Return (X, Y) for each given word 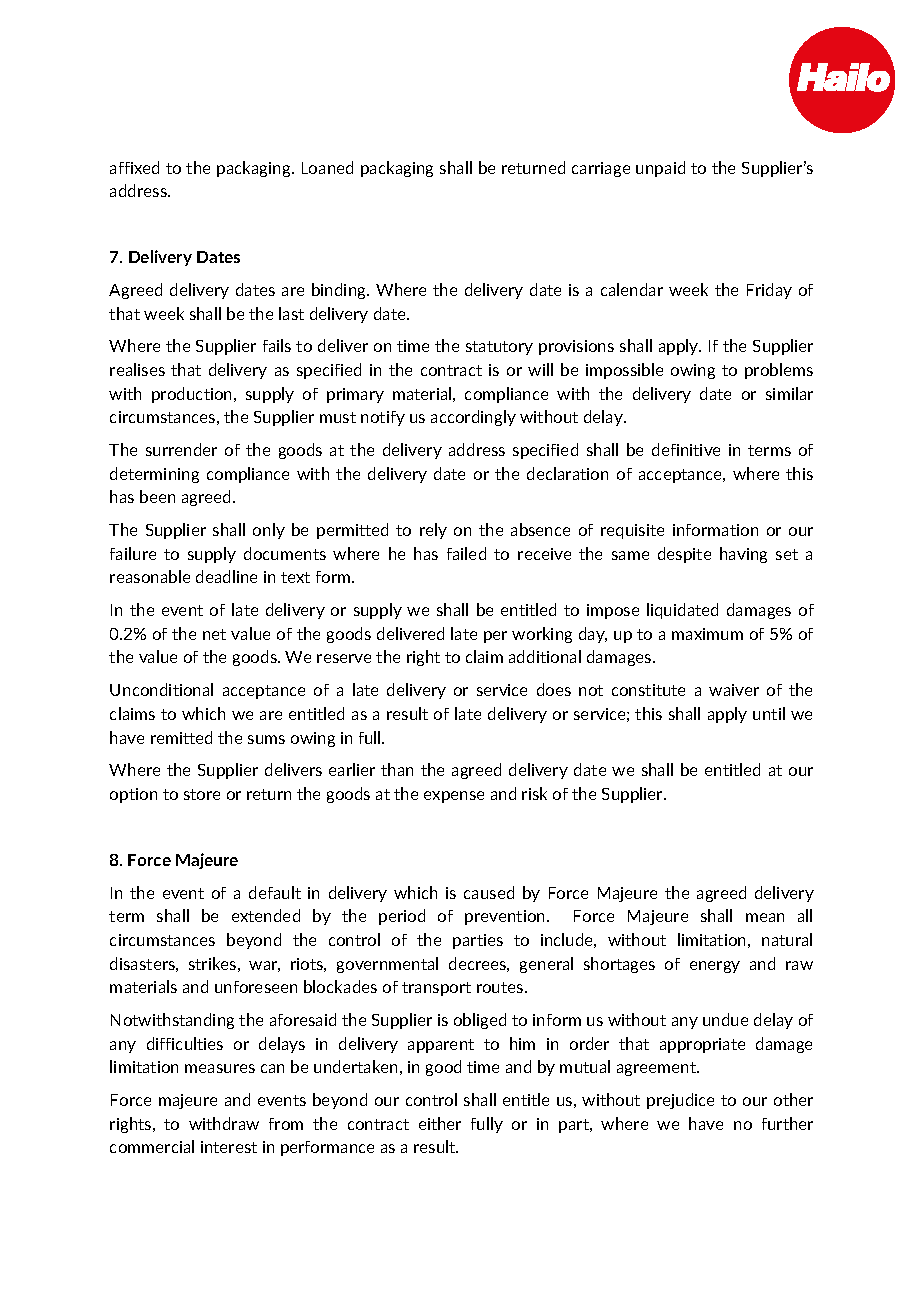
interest (229, 1147)
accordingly (473, 418)
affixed (134, 167)
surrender (181, 449)
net (214, 634)
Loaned (327, 167)
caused (489, 892)
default (275, 892)
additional (545, 656)
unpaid (660, 169)
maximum (707, 634)
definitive (686, 449)
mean (765, 917)
